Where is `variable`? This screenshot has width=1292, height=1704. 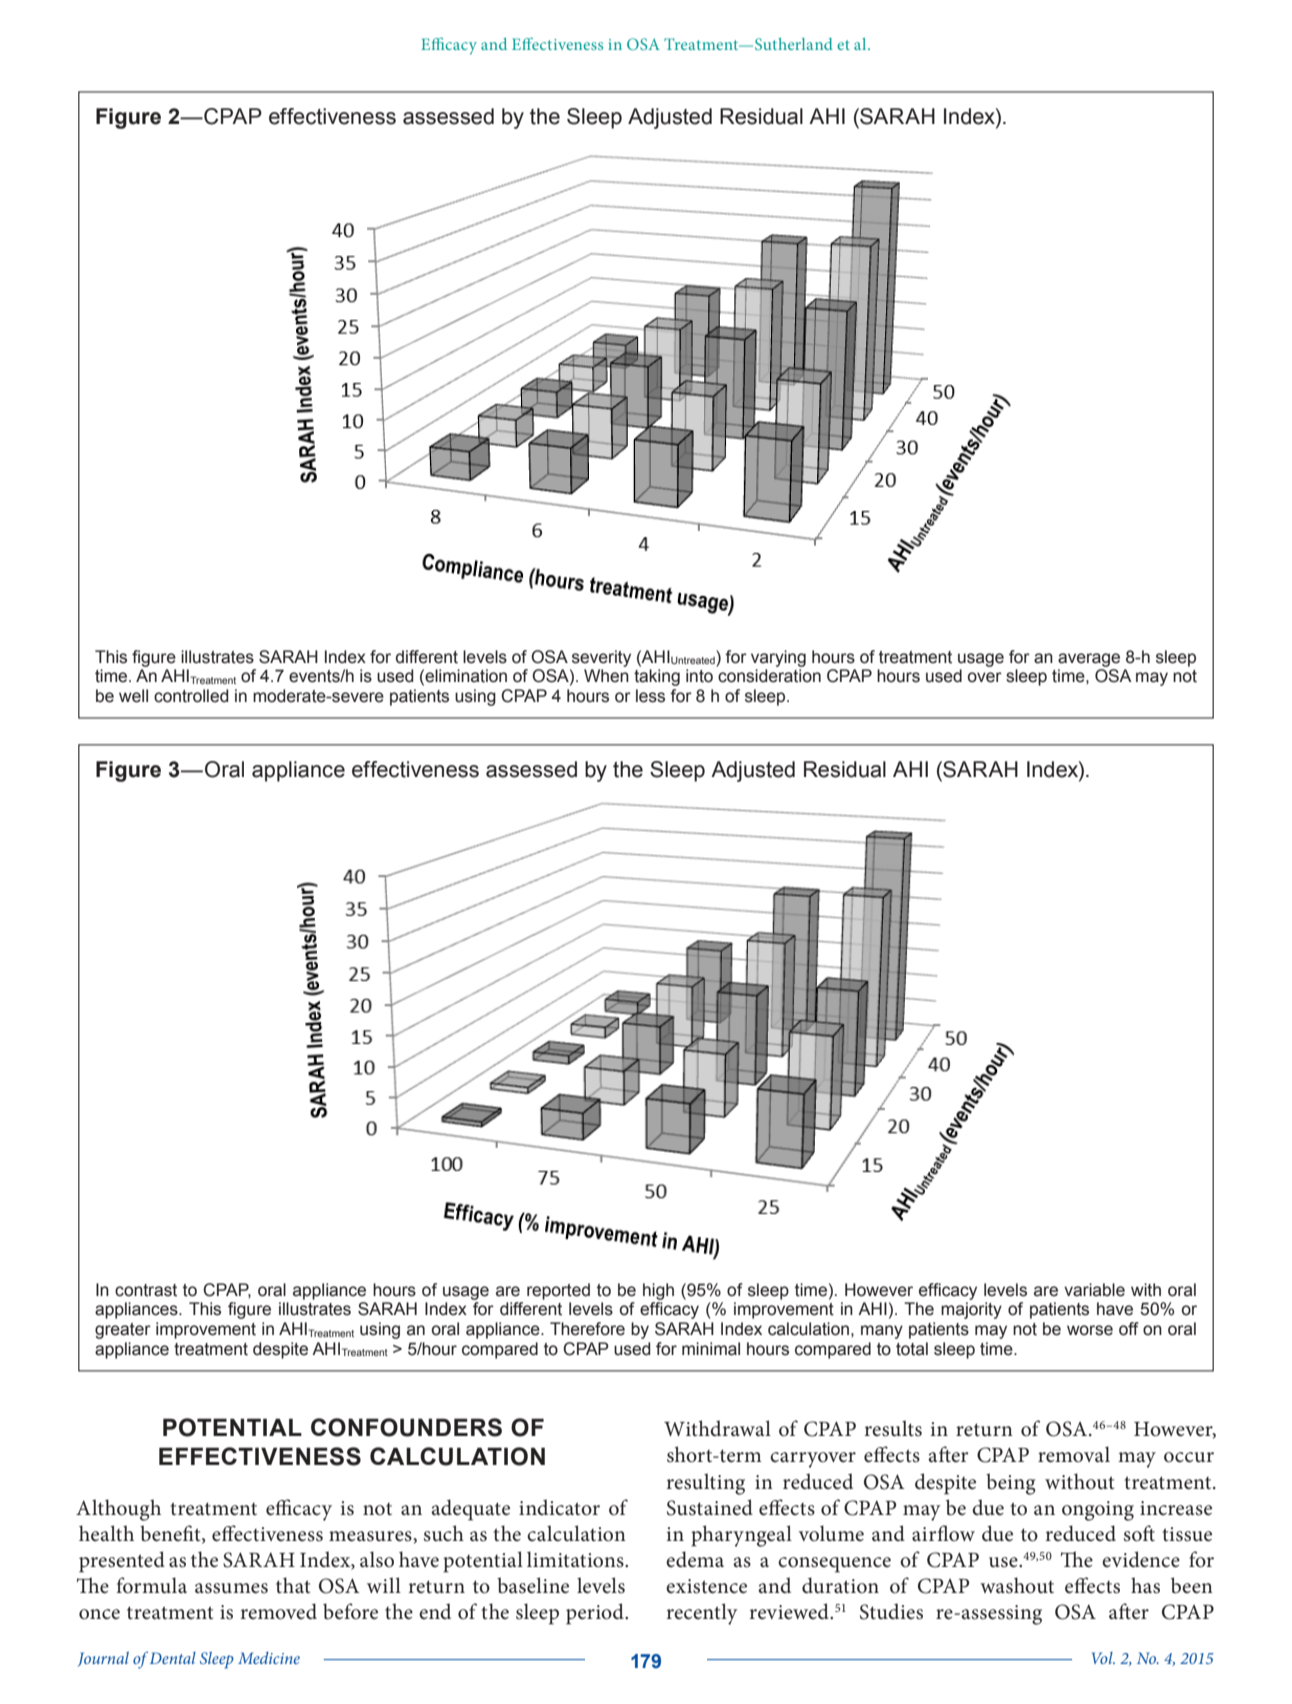
variable is located at coordinates (1094, 1290).
